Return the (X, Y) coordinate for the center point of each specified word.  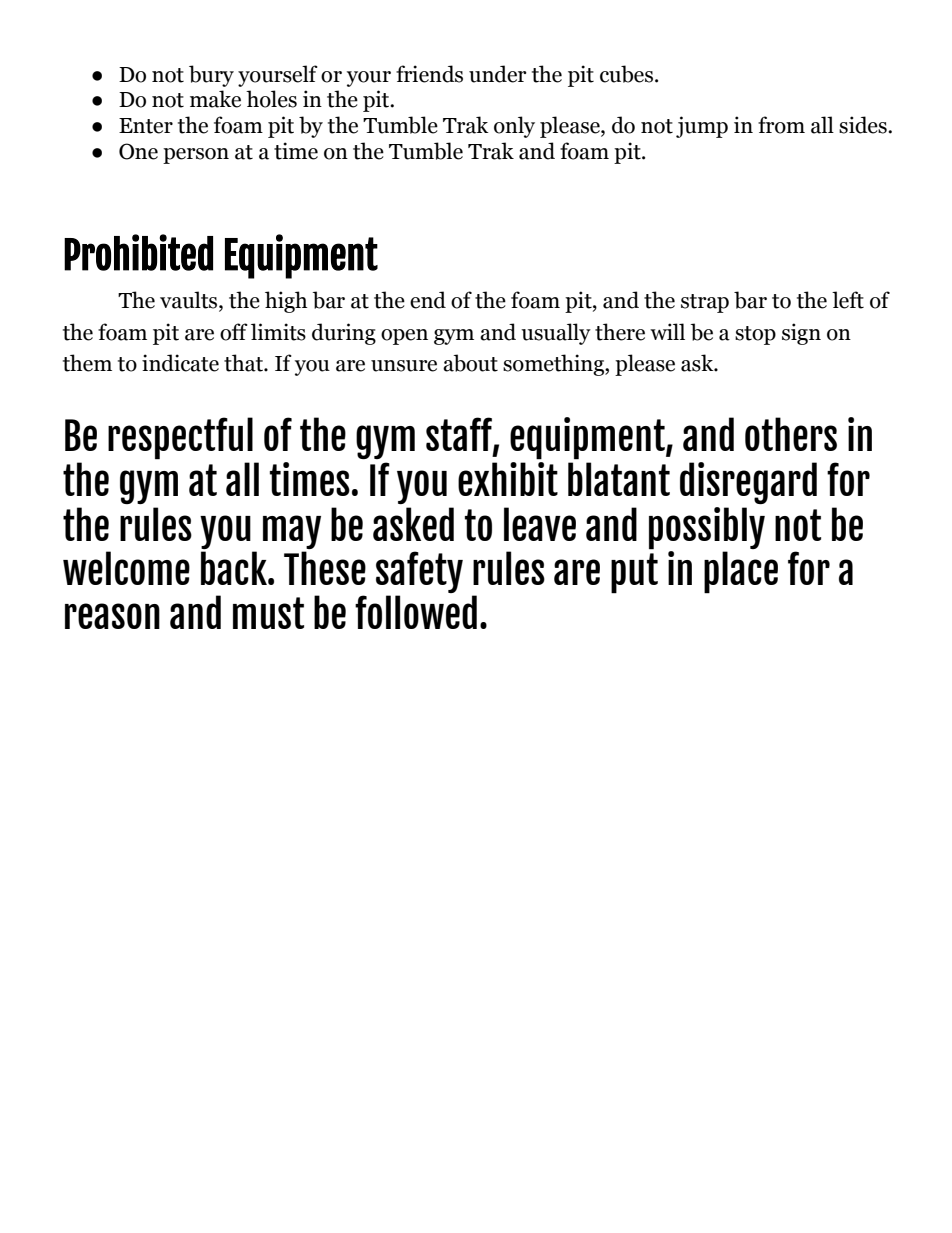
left (848, 300)
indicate (180, 363)
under (498, 74)
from (781, 125)
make (215, 99)
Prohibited (138, 252)
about (470, 363)
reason (112, 616)
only (514, 127)
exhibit (508, 477)
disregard (748, 483)
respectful (180, 438)
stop (755, 335)
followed (416, 612)
